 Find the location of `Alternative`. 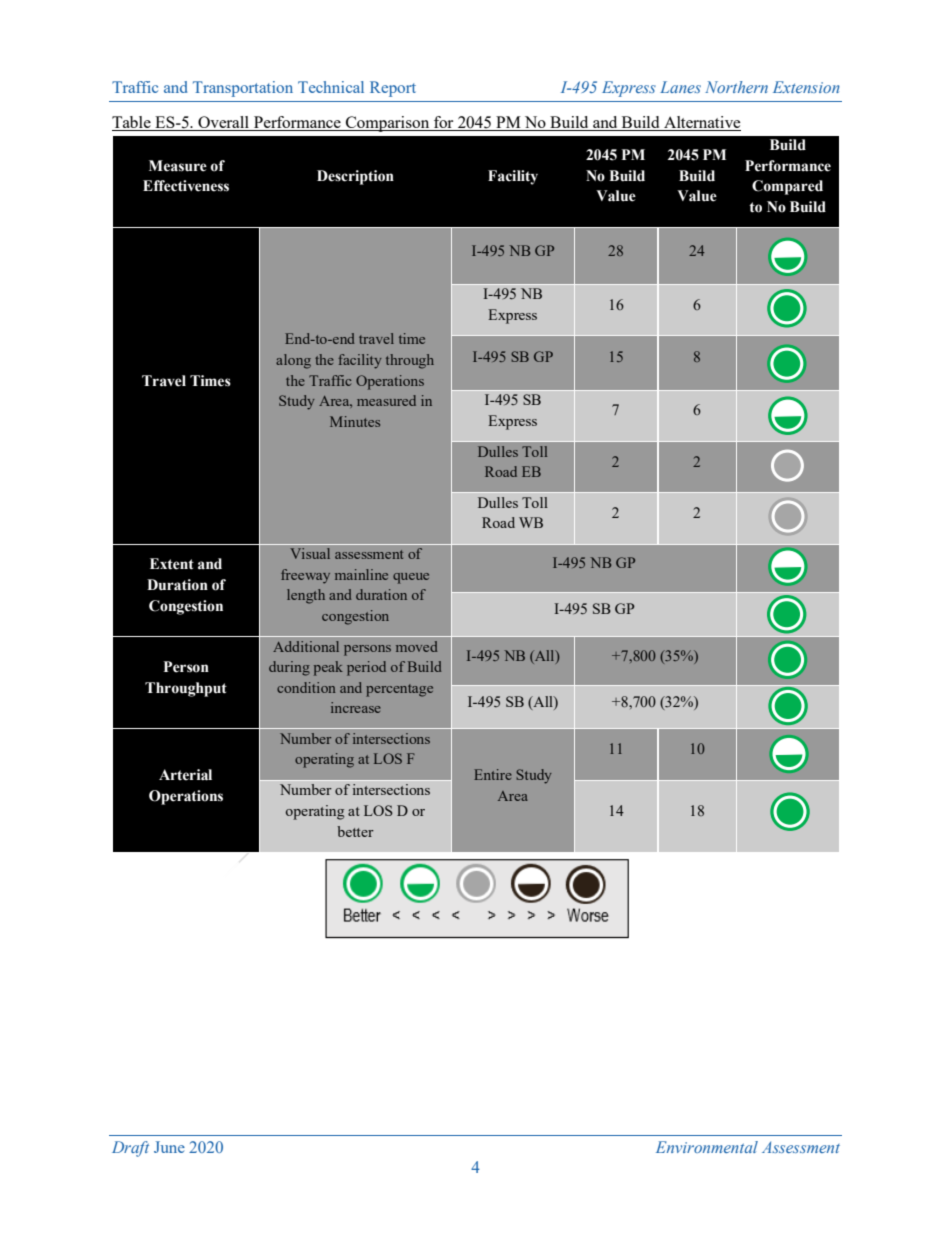

Alternative is located at coordinates (701, 123).
